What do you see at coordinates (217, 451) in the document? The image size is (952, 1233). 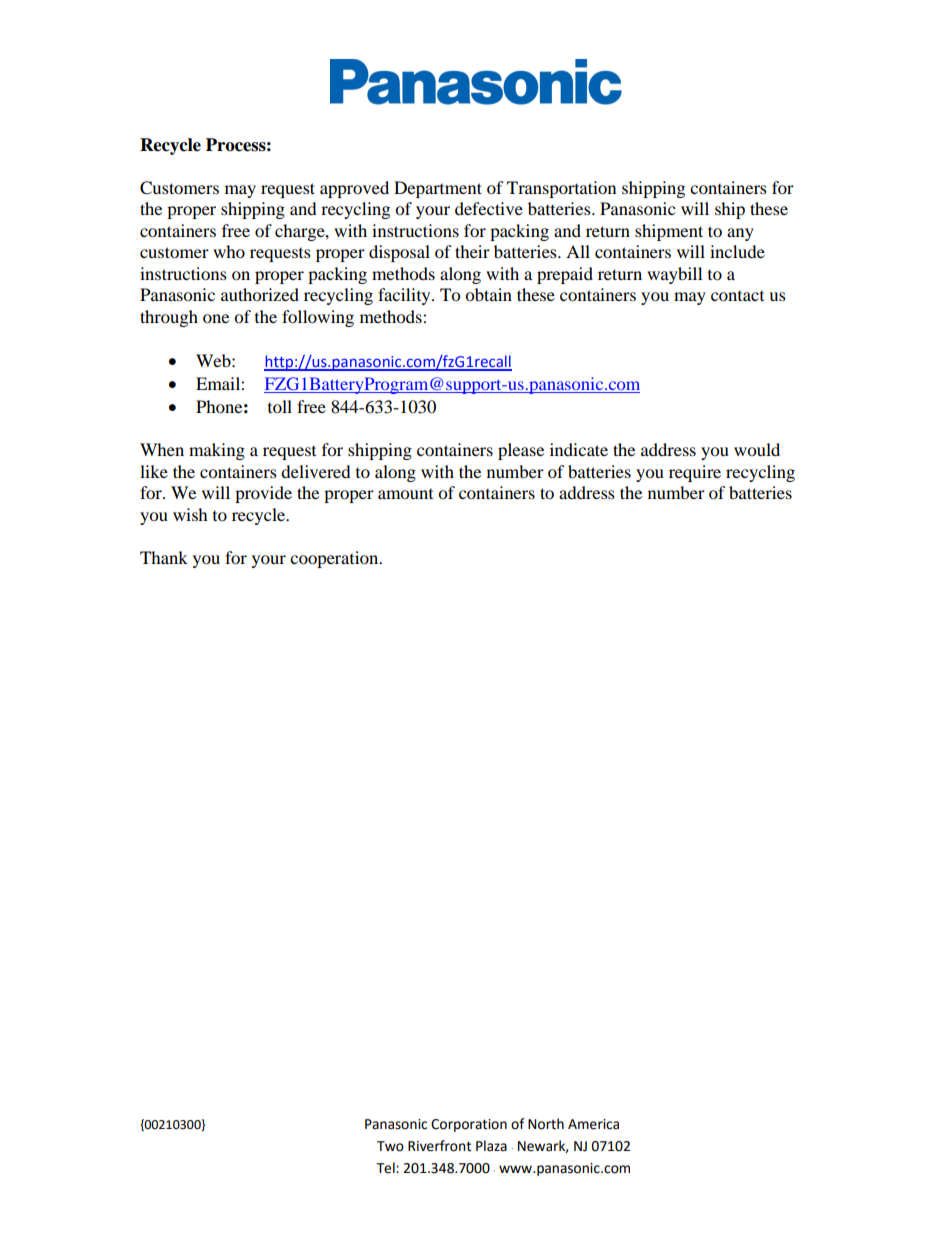 I see `making` at bounding box center [217, 451].
